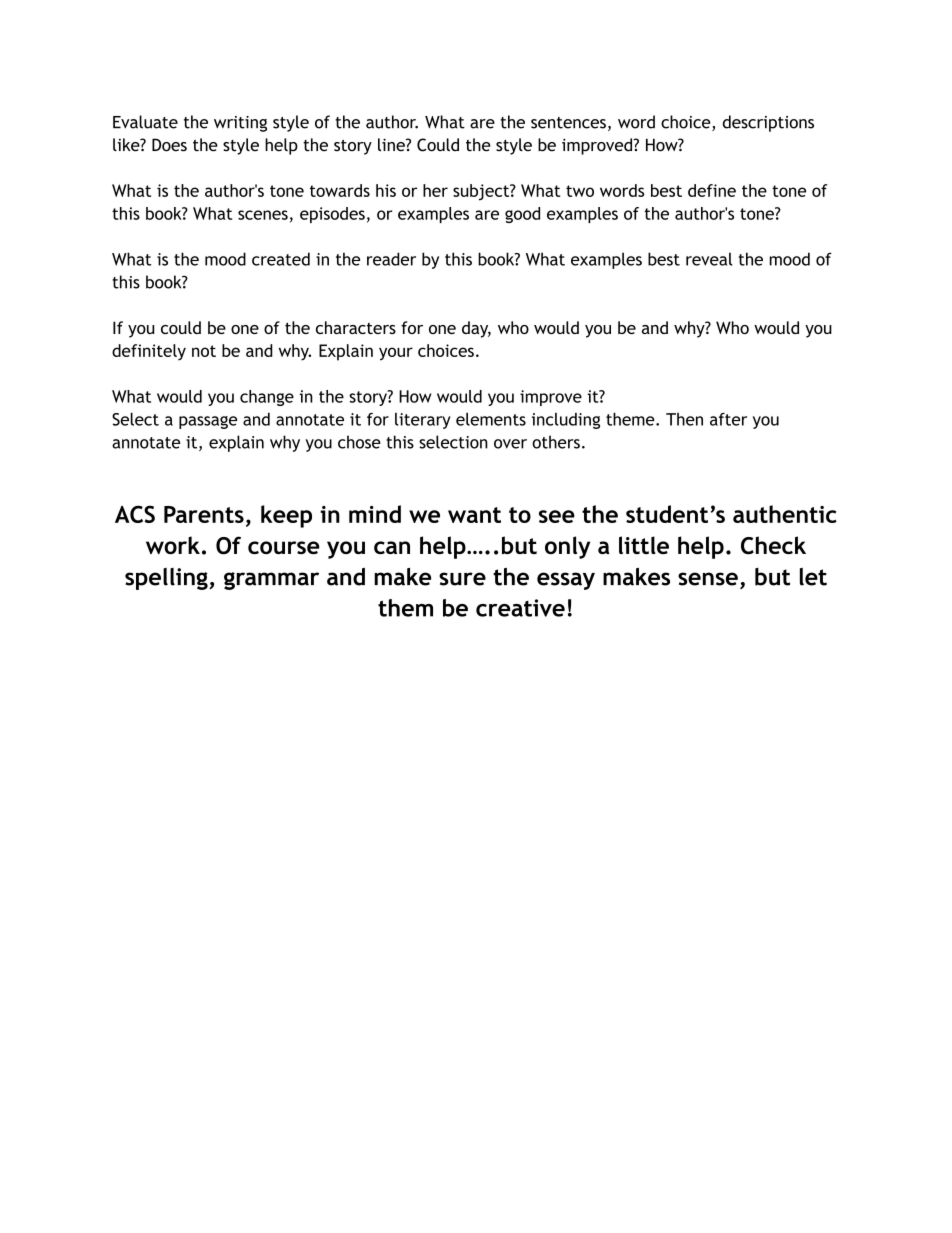  Describe the element at coordinates (474, 515) in the screenshot. I see `want` at that location.
